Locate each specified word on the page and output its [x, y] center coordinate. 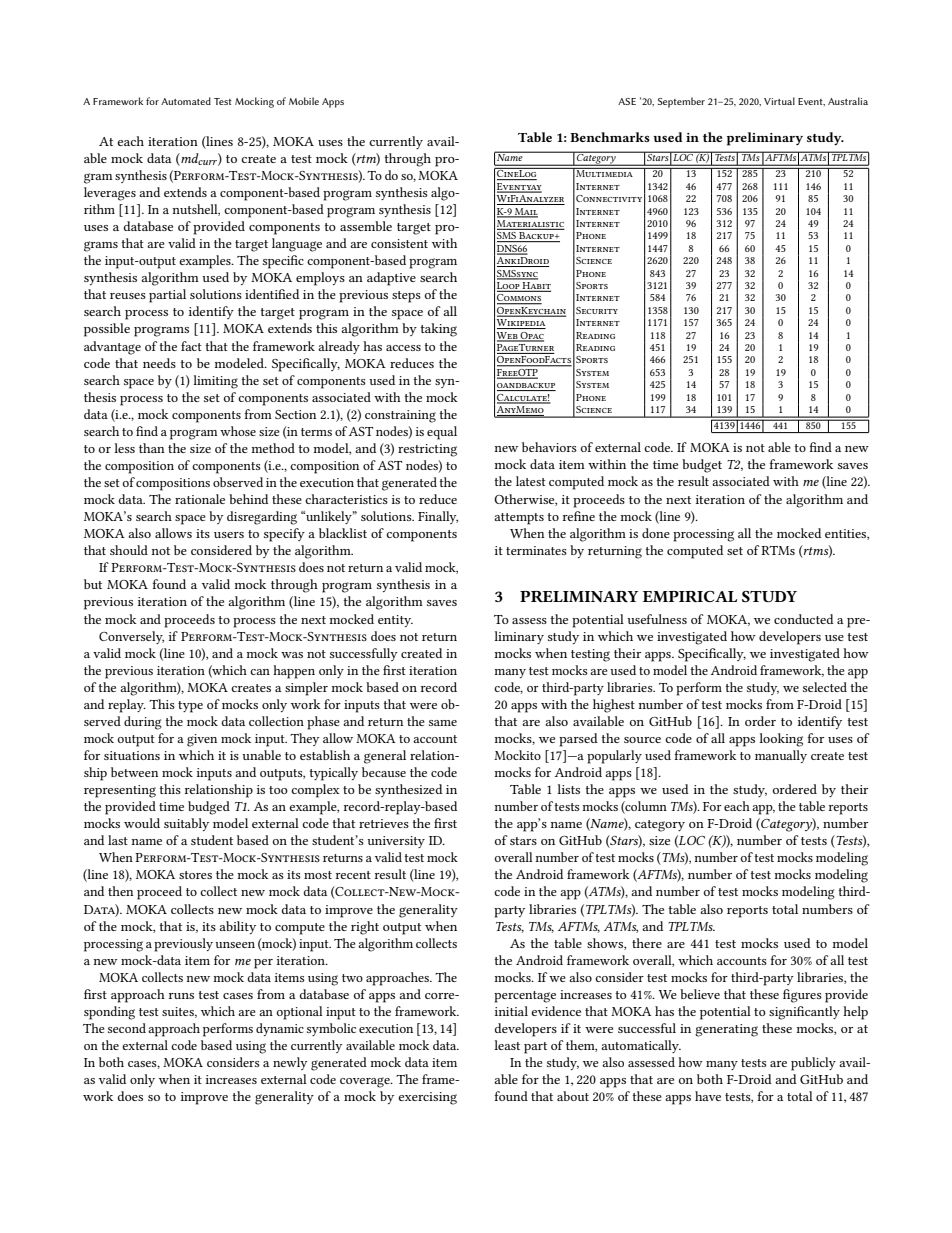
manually [781, 756]
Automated [186, 101]
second [127, 1028]
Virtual [779, 101]
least [507, 1045]
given [202, 740]
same [443, 723]
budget [702, 466]
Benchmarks [610, 137]
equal [442, 433]
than [152, 448]
